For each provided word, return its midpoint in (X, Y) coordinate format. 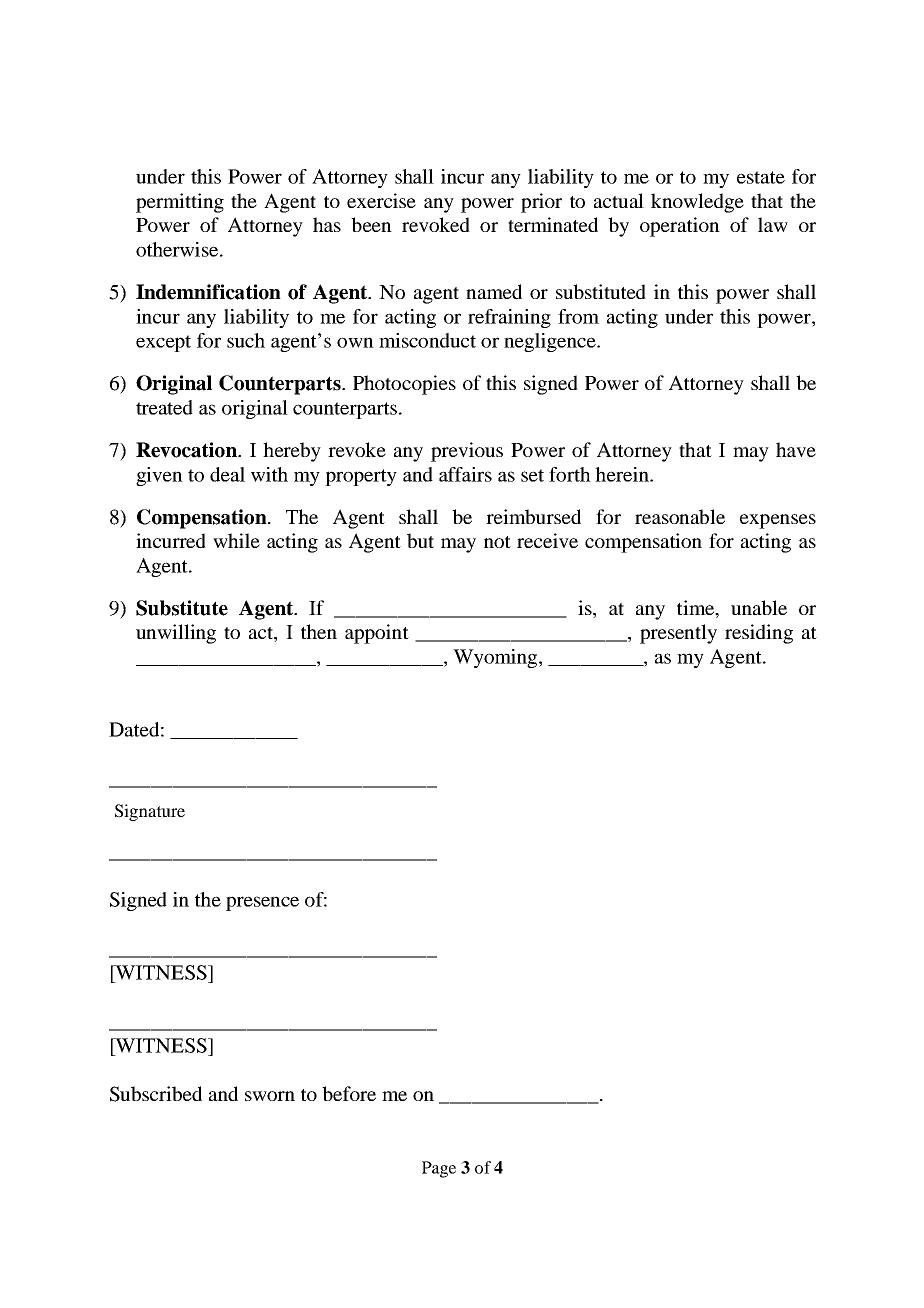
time (696, 607)
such (246, 340)
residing (759, 634)
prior (541, 203)
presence (262, 903)
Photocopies (404, 385)
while (236, 540)
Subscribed (156, 1094)
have (796, 449)
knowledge (697, 203)
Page (439, 1169)
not (497, 542)
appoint (377, 634)
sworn (270, 1096)
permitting (180, 203)
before (349, 1093)
